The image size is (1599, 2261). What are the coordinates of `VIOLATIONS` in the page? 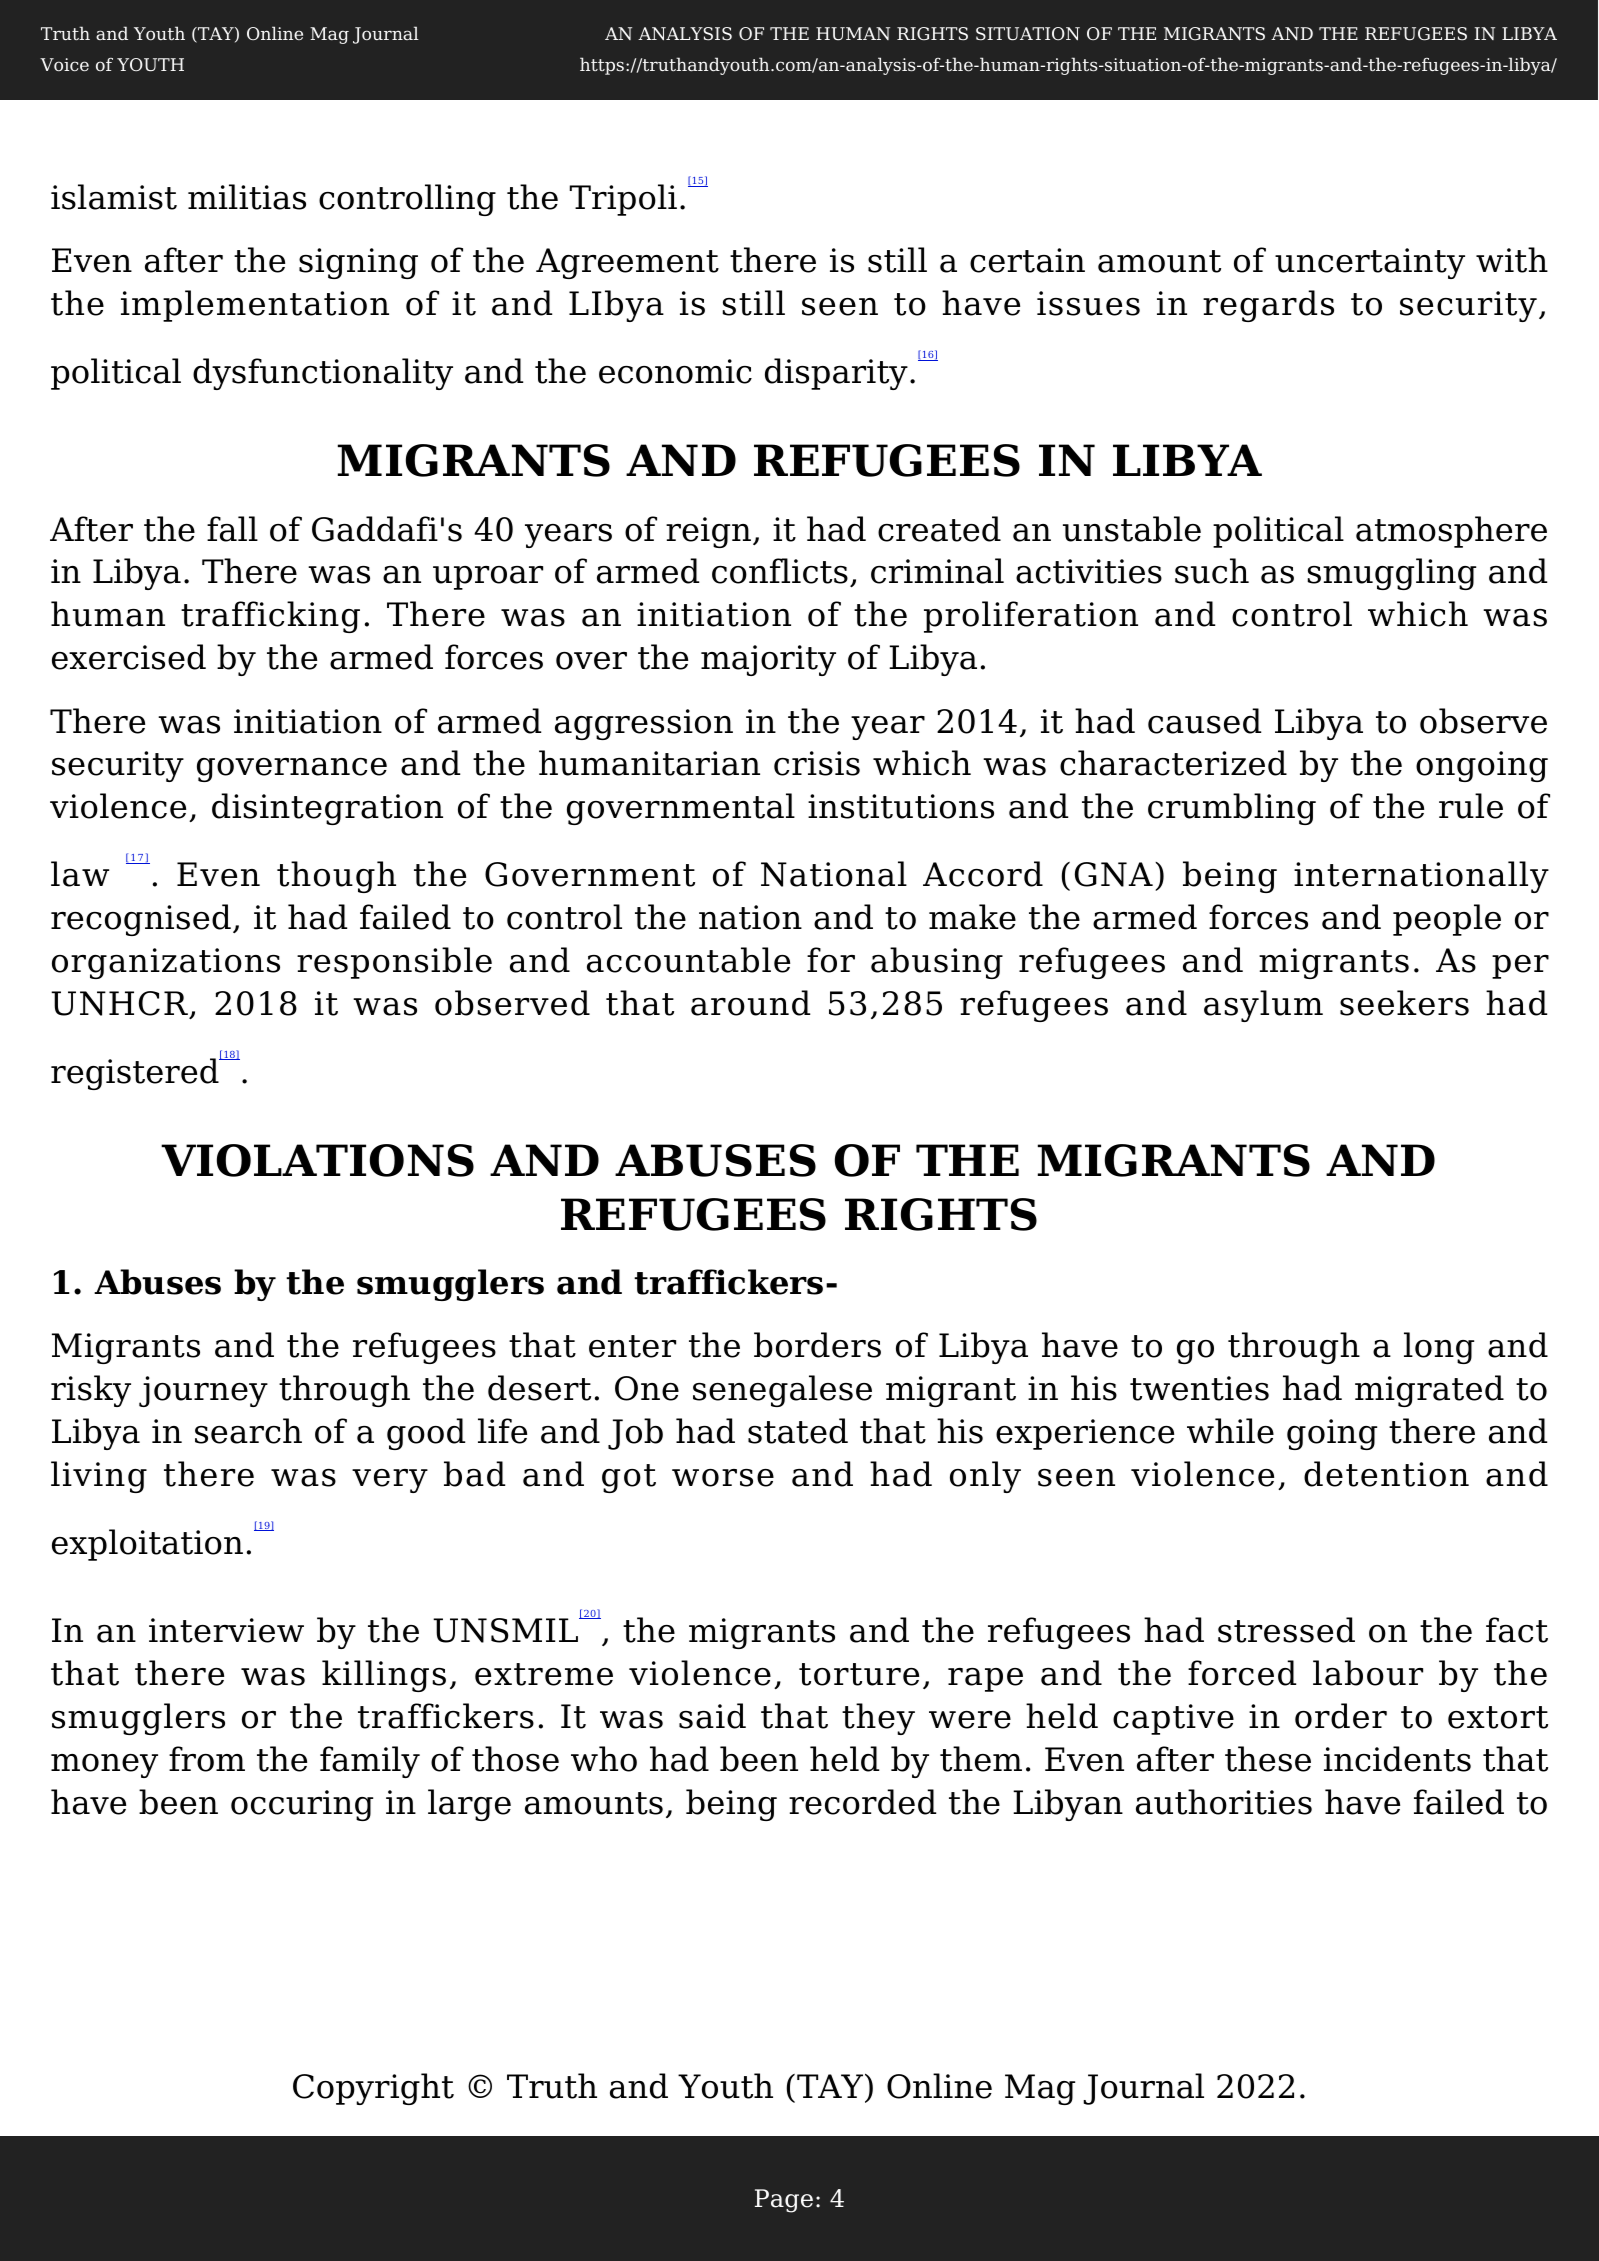 It's located at (317, 1160).
